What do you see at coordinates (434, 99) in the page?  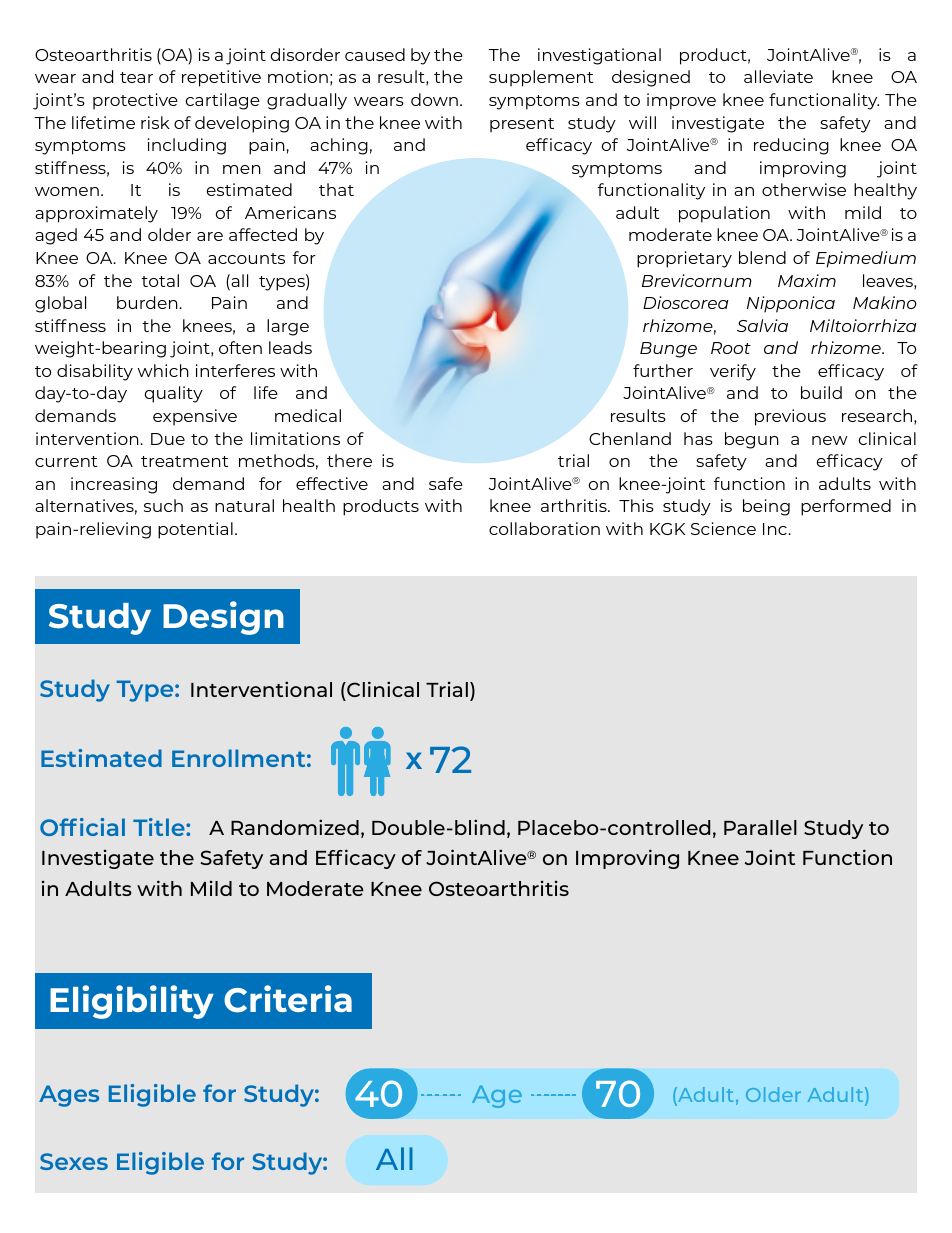 I see `down` at bounding box center [434, 99].
